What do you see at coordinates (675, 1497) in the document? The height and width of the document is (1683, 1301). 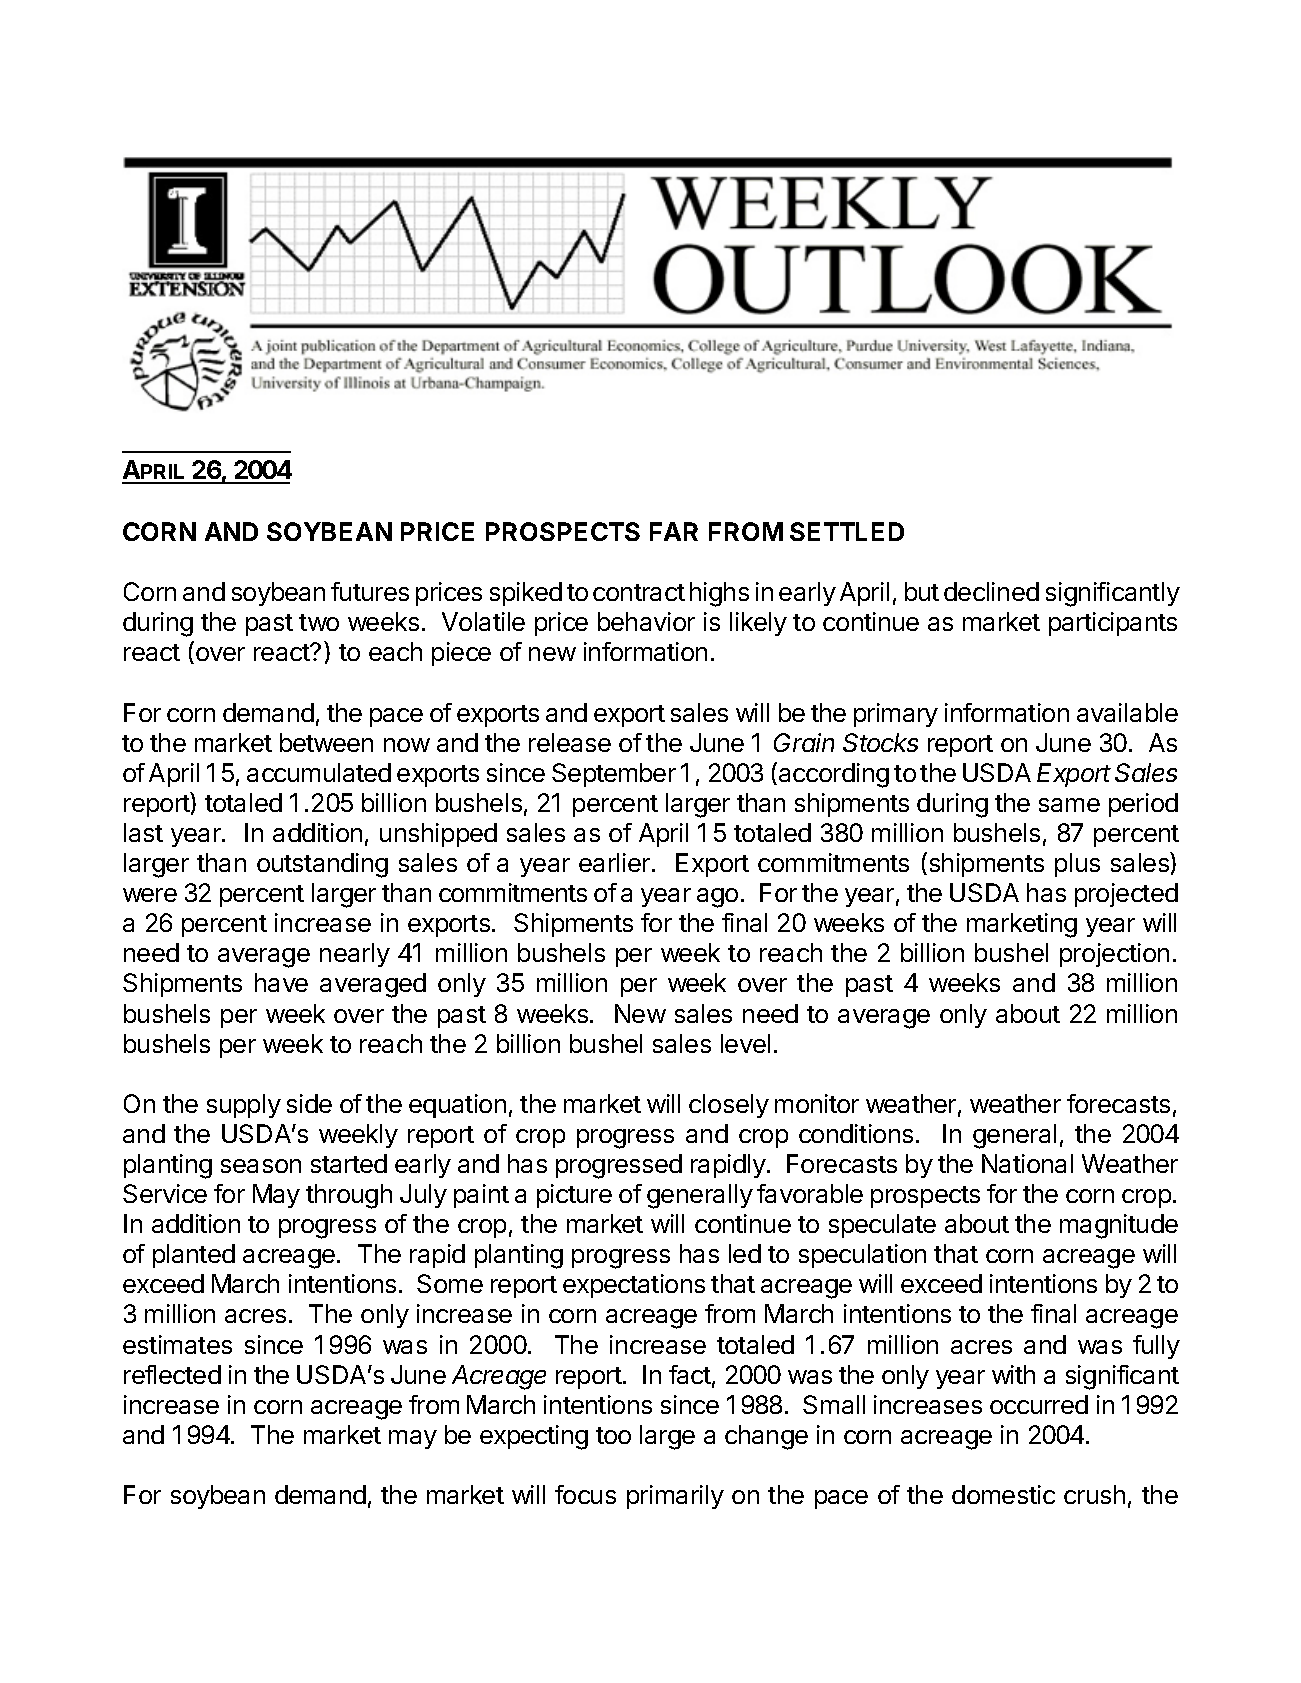 I see `primarily` at bounding box center [675, 1497].
